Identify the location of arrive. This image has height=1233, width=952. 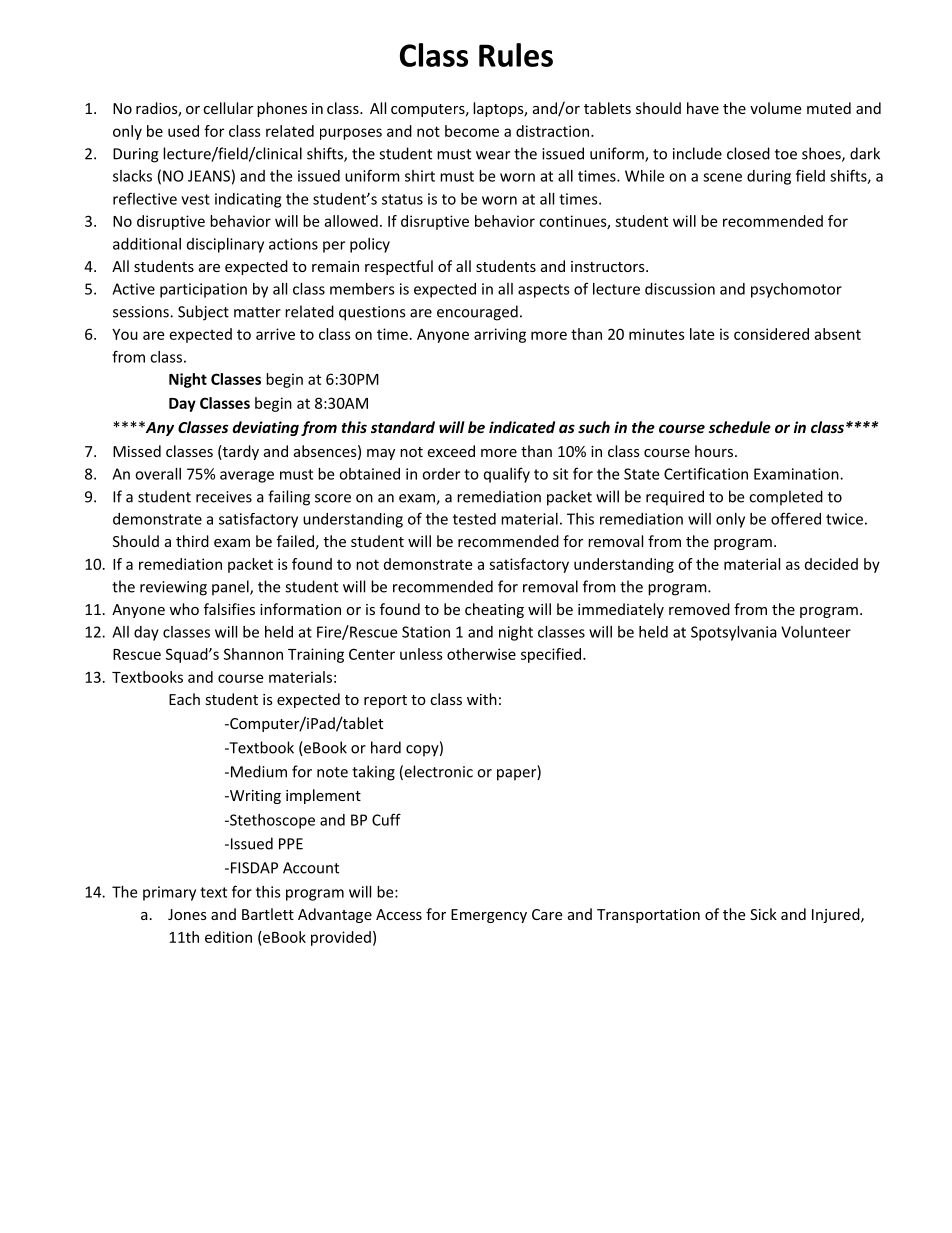
(275, 334).
